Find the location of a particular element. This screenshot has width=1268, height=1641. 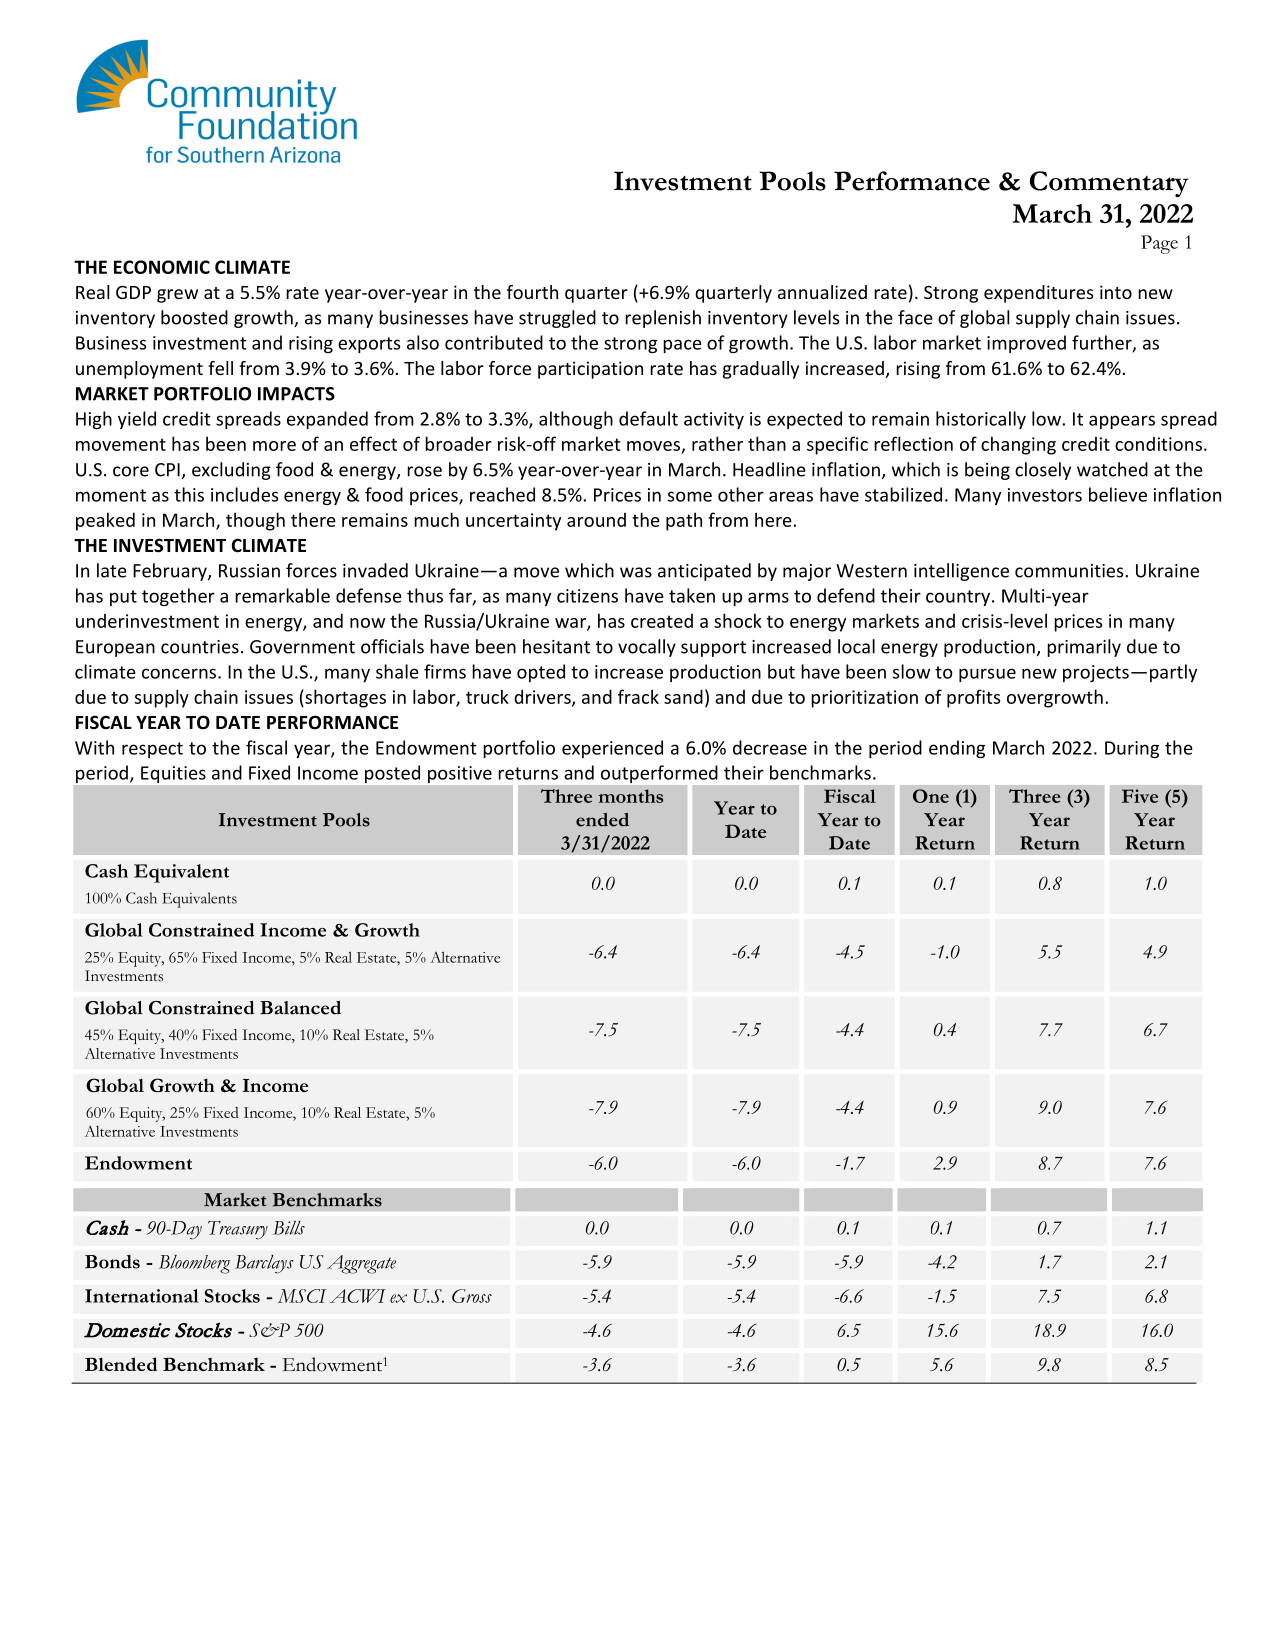

Bloomberg is located at coordinates (195, 1264).
